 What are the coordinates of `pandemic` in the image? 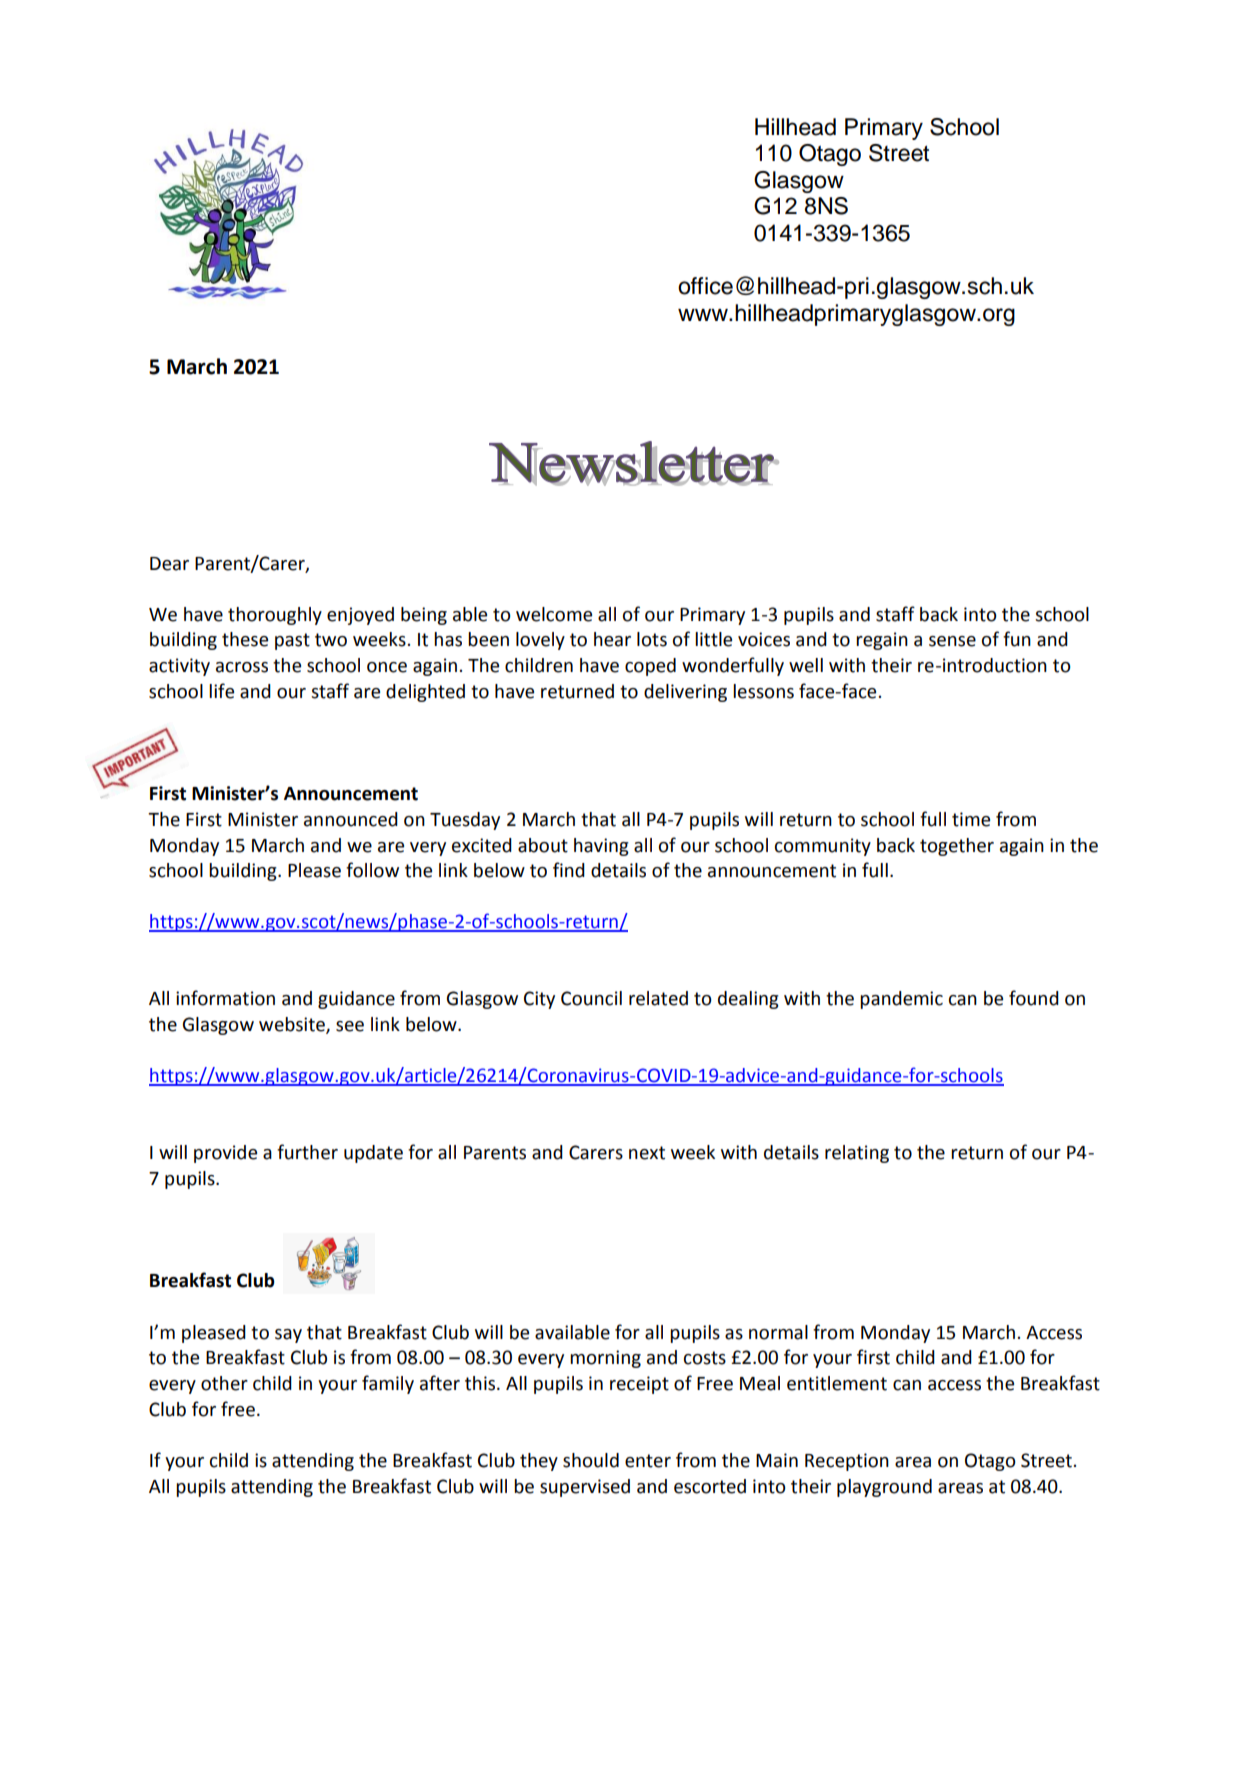 It's located at (901, 1000).
